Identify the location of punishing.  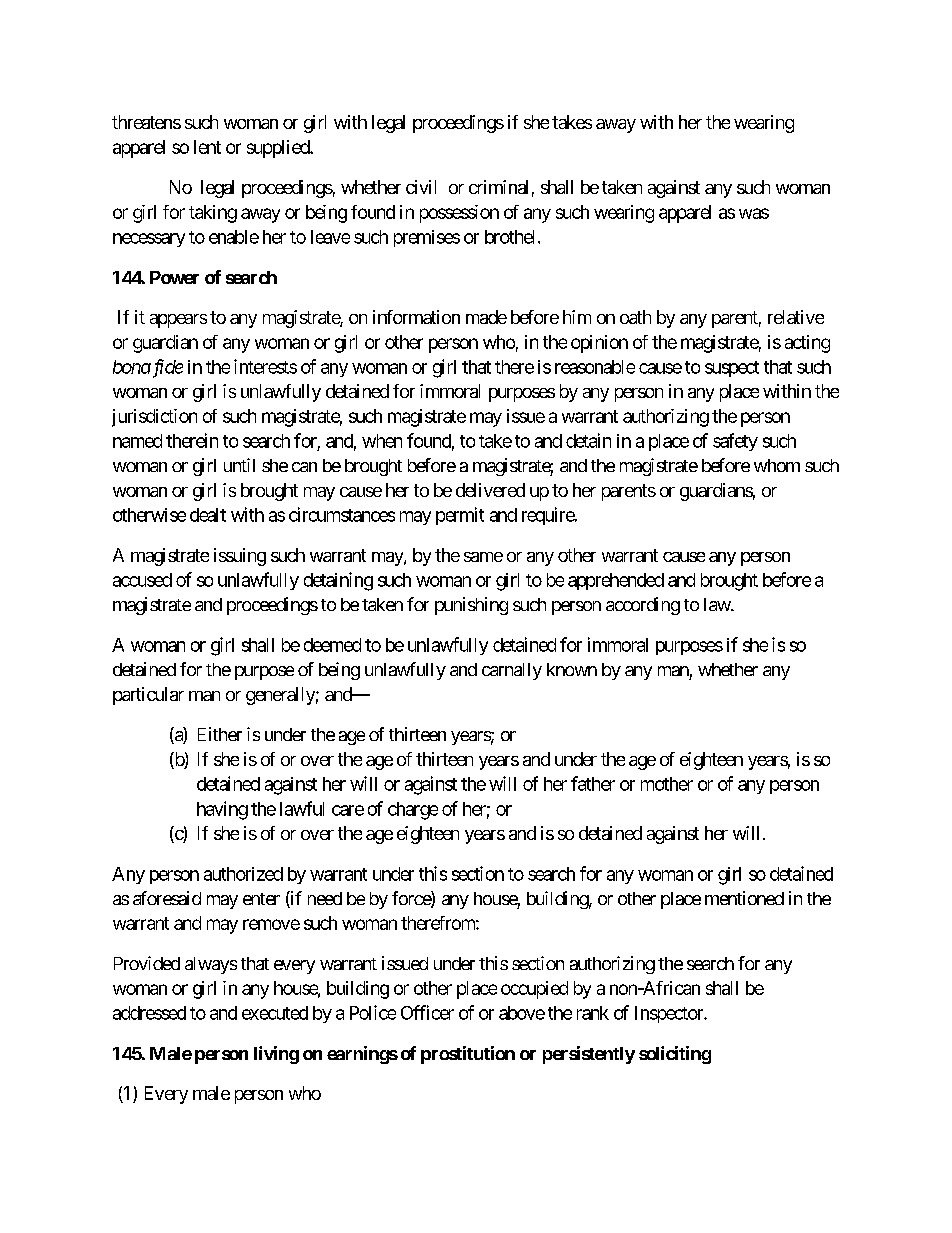
(471, 606).
